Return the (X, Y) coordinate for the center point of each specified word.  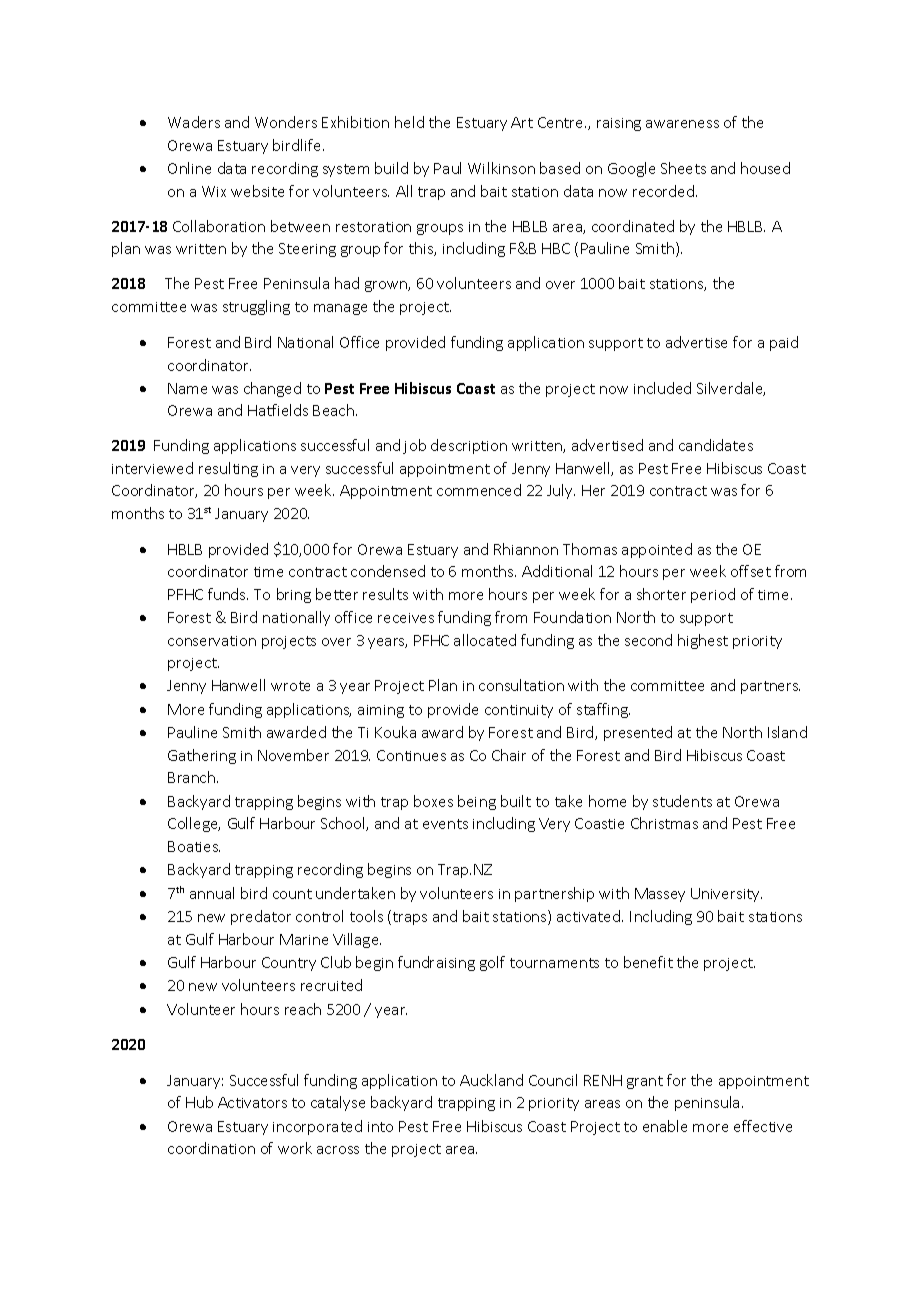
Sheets (683, 168)
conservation (212, 641)
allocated (485, 640)
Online (189, 168)
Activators (252, 1102)
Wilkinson (501, 168)
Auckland (491, 1080)
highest (703, 641)
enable (665, 1126)
